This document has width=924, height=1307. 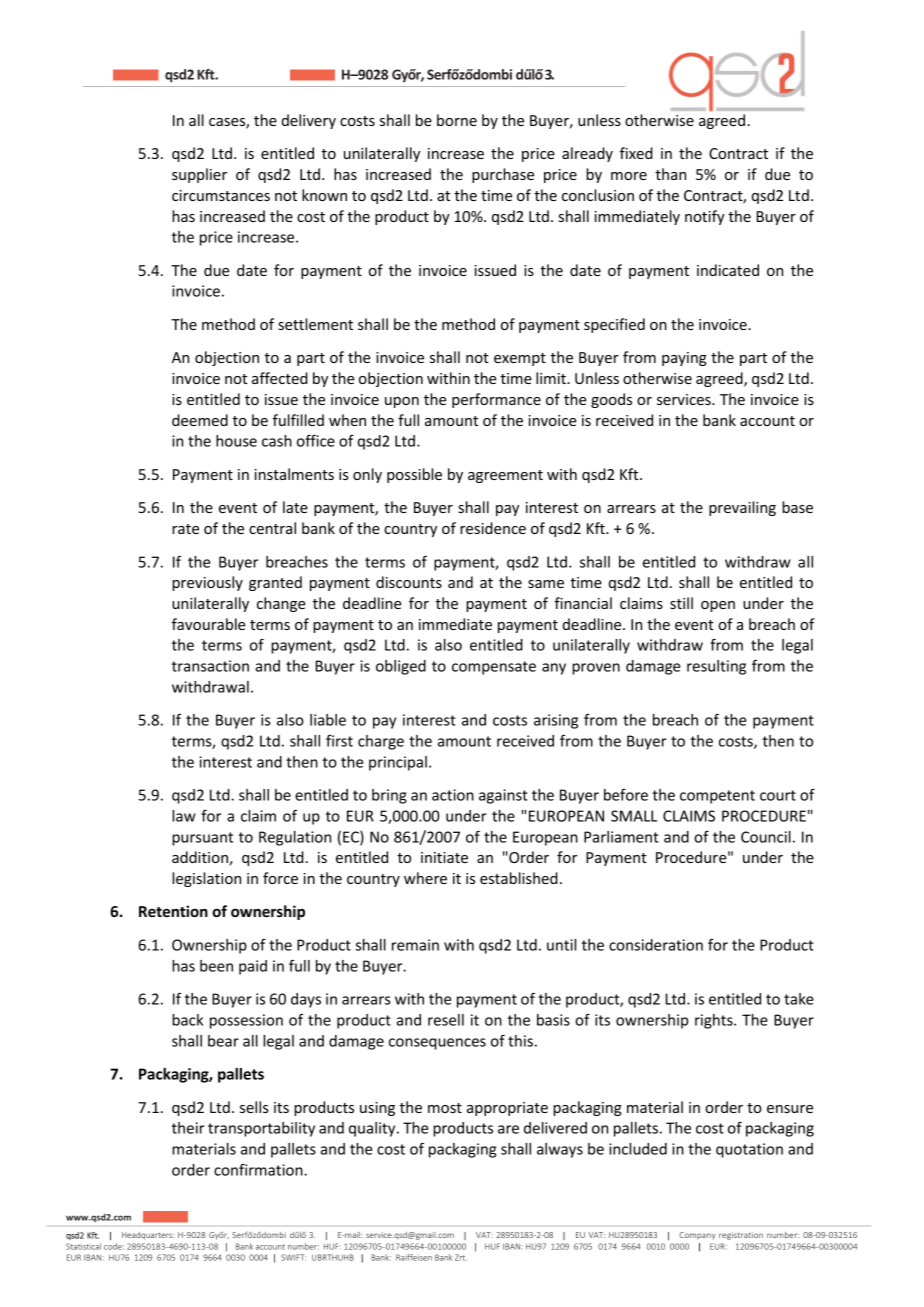 What do you see at coordinates (508, 1129) in the document?
I see `are` at bounding box center [508, 1129].
